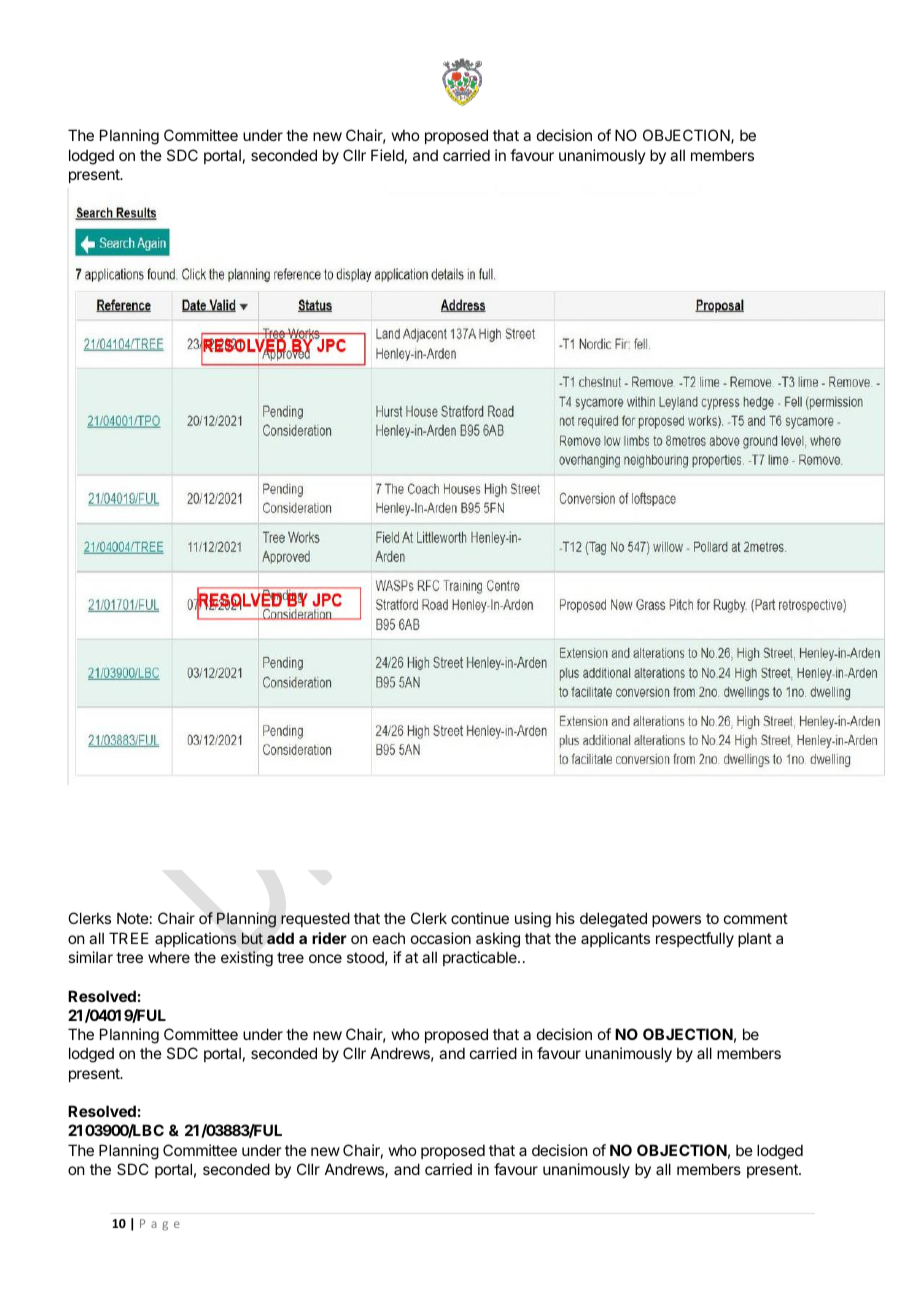 This document has height=1308, width=924. I want to click on but, so click(252, 938).
